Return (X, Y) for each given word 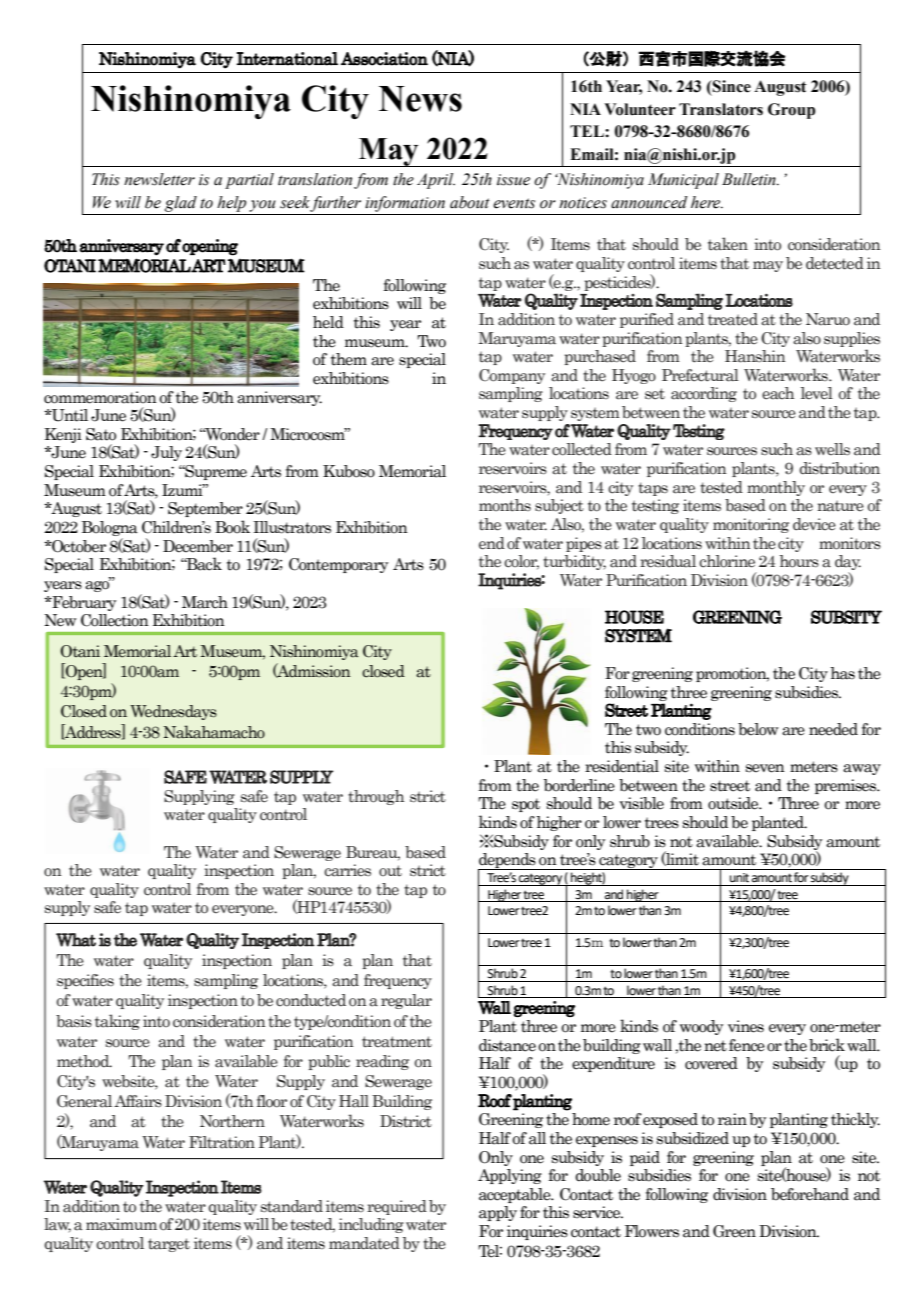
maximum (121, 1224)
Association (384, 59)
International (287, 59)
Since (731, 86)
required (397, 1207)
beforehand (810, 1194)
